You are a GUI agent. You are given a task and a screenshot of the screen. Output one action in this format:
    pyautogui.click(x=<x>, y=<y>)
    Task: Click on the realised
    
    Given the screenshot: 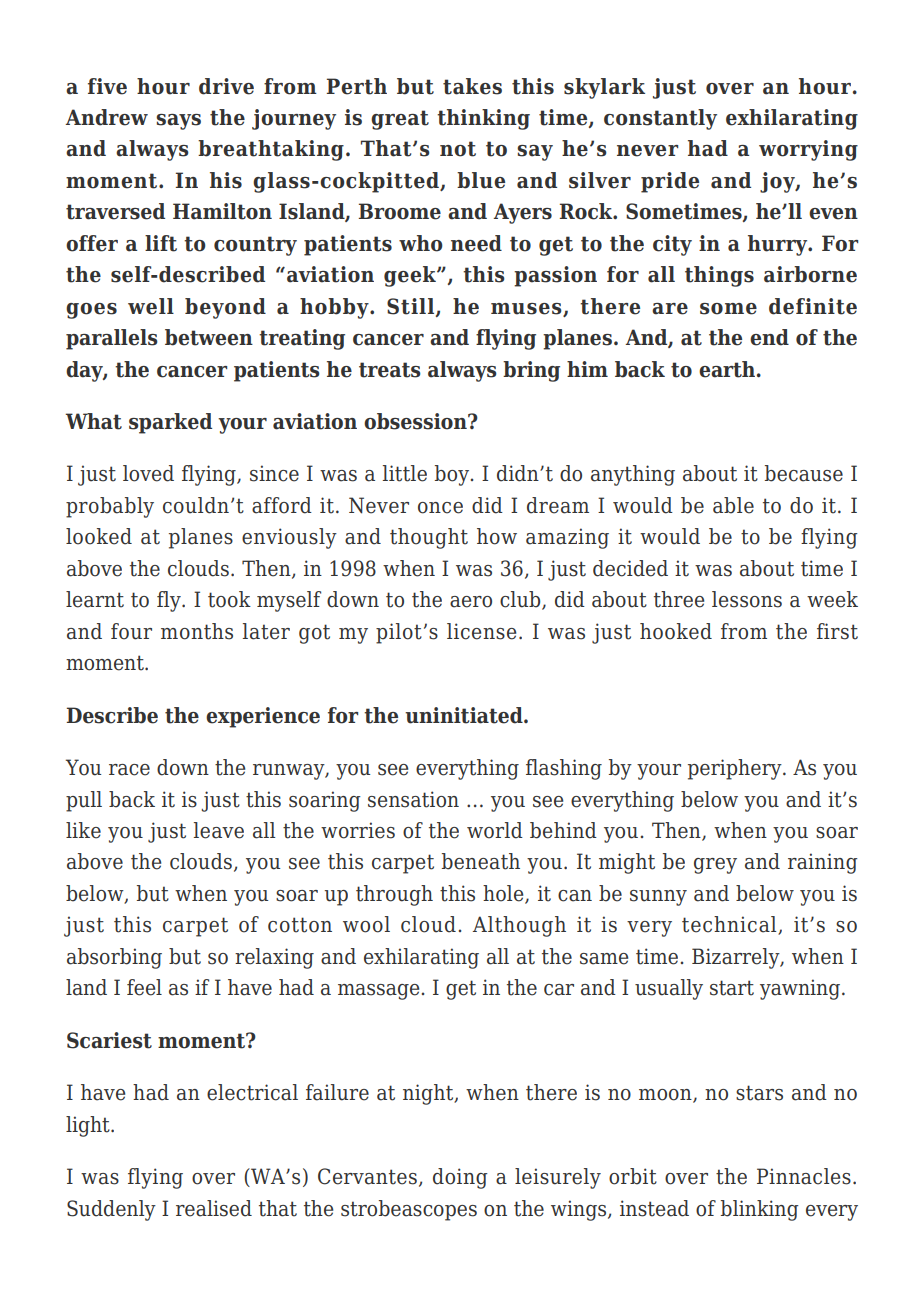 What is the action you would take?
    pyautogui.click(x=214, y=1208)
